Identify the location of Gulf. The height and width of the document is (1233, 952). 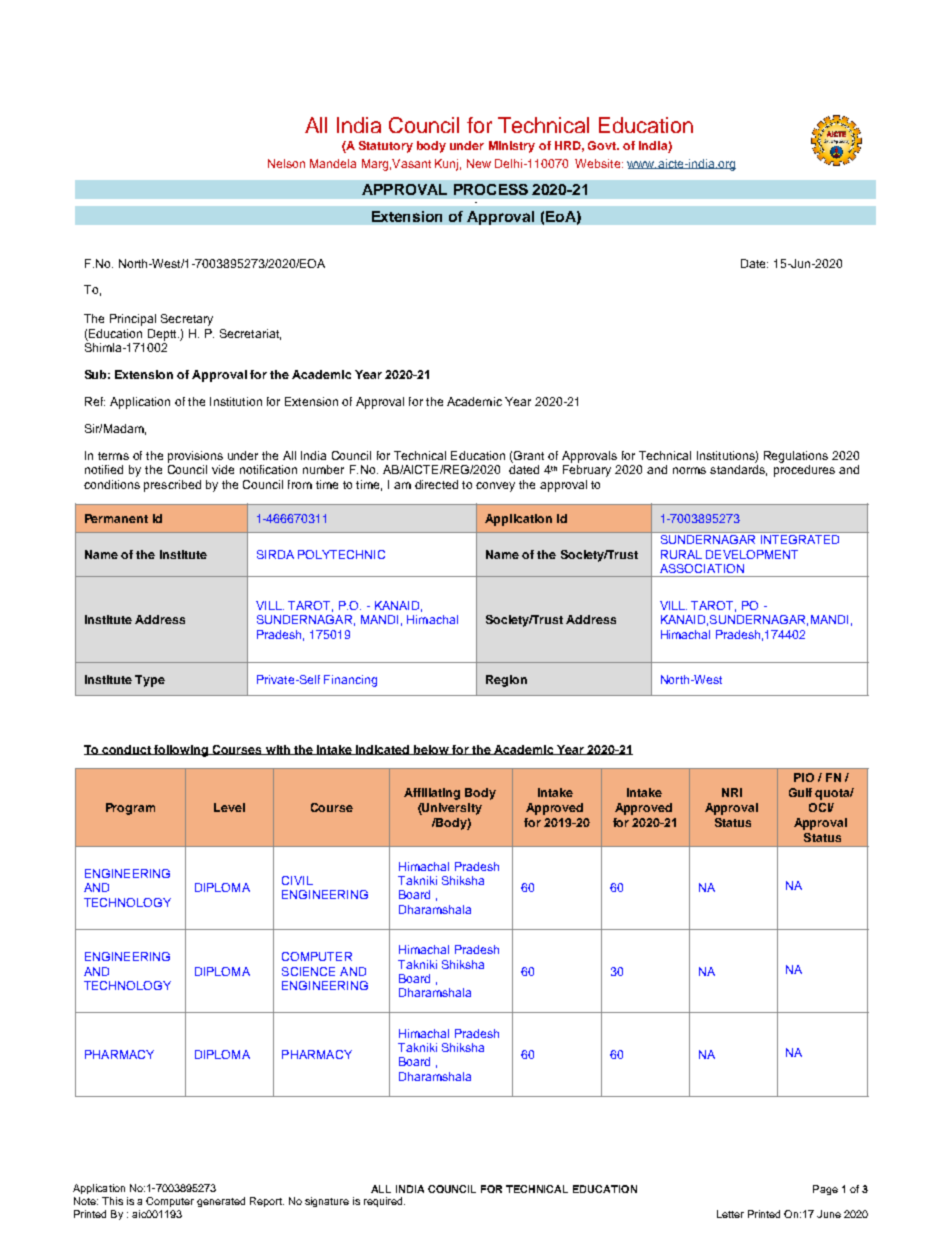
(800, 792).
